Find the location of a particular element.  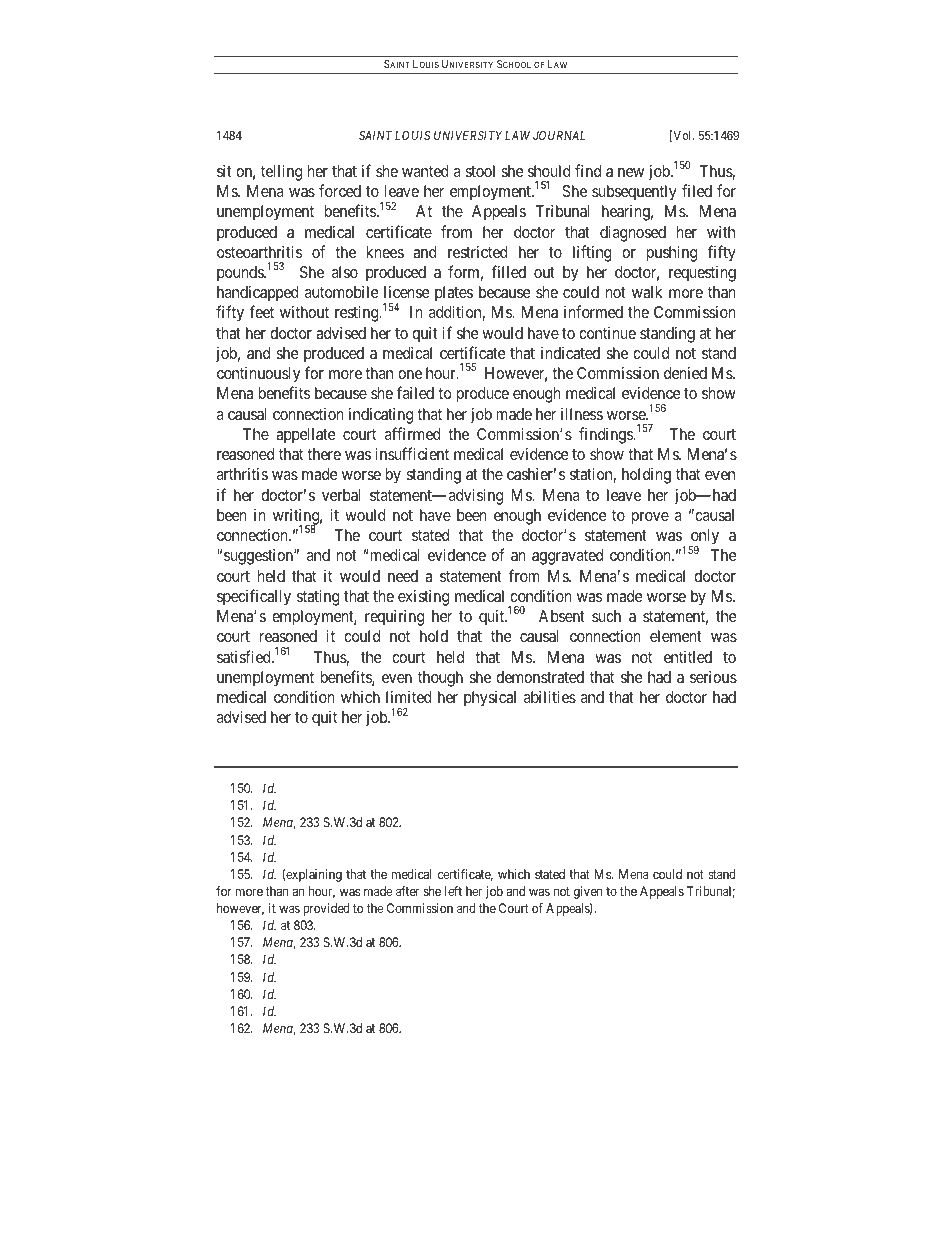

though is located at coordinates (440, 679).
